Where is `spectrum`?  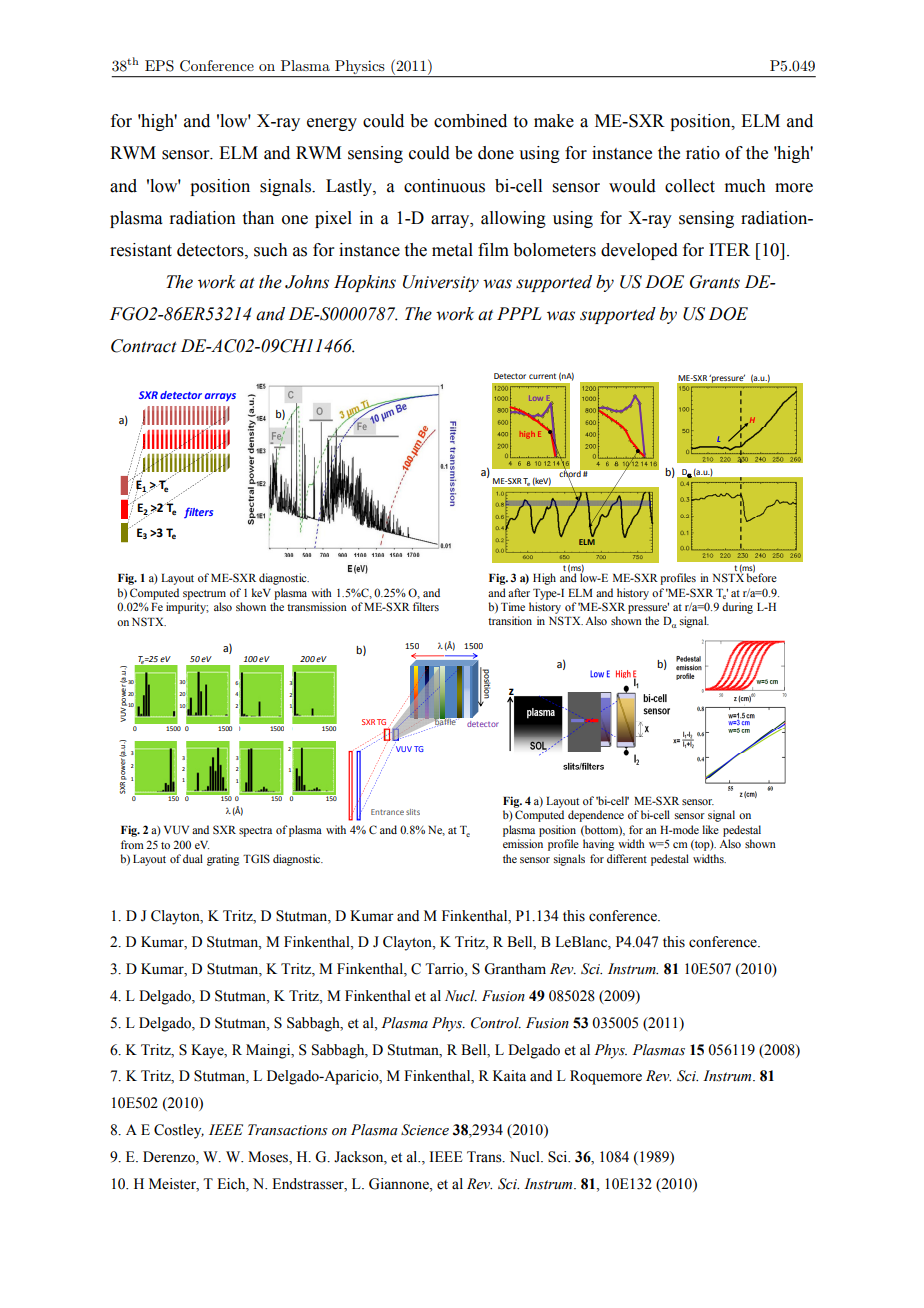 spectrum is located at coordinates (204, 595).
